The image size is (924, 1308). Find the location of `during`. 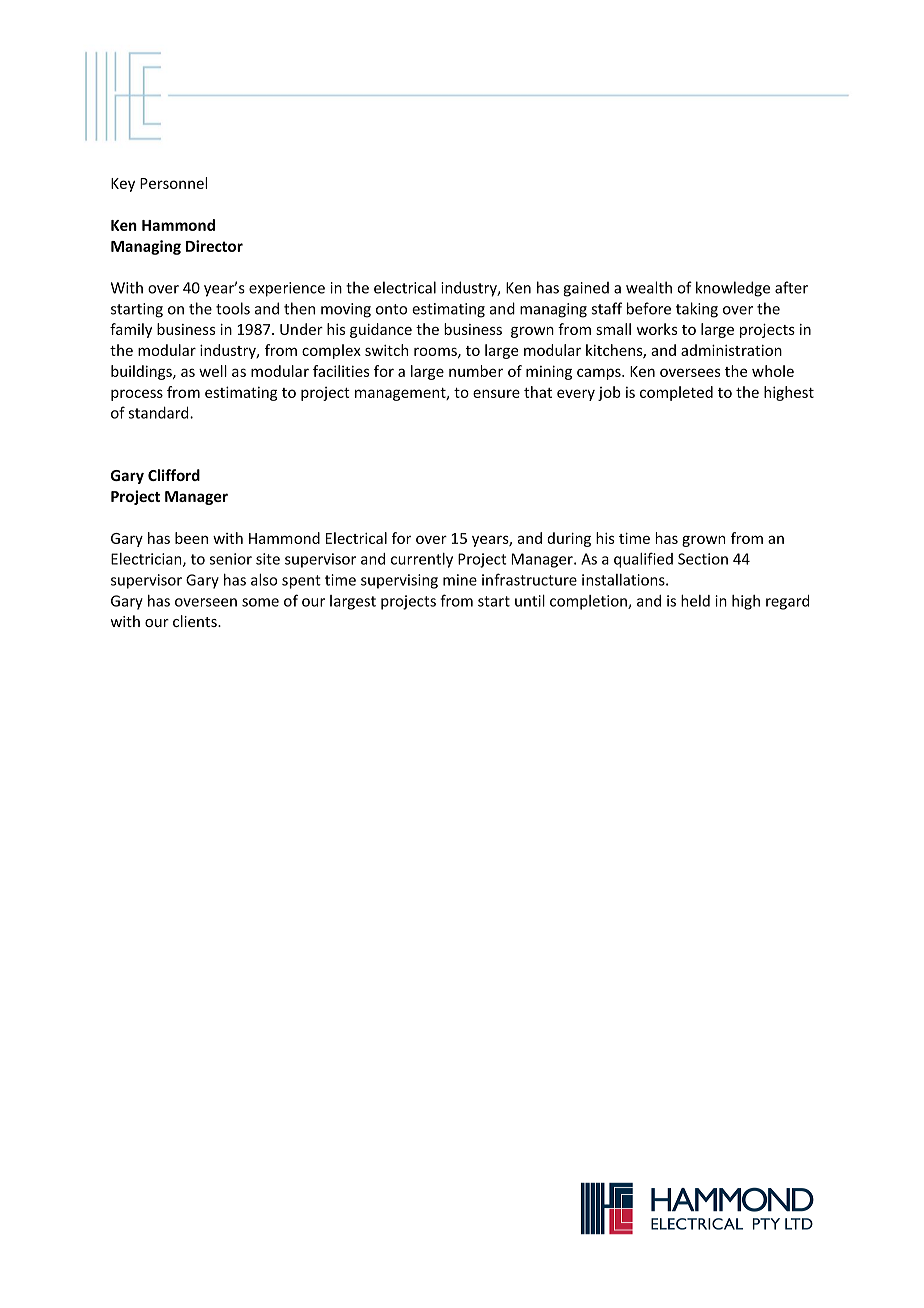

during is located at coordinates (569, 539).
